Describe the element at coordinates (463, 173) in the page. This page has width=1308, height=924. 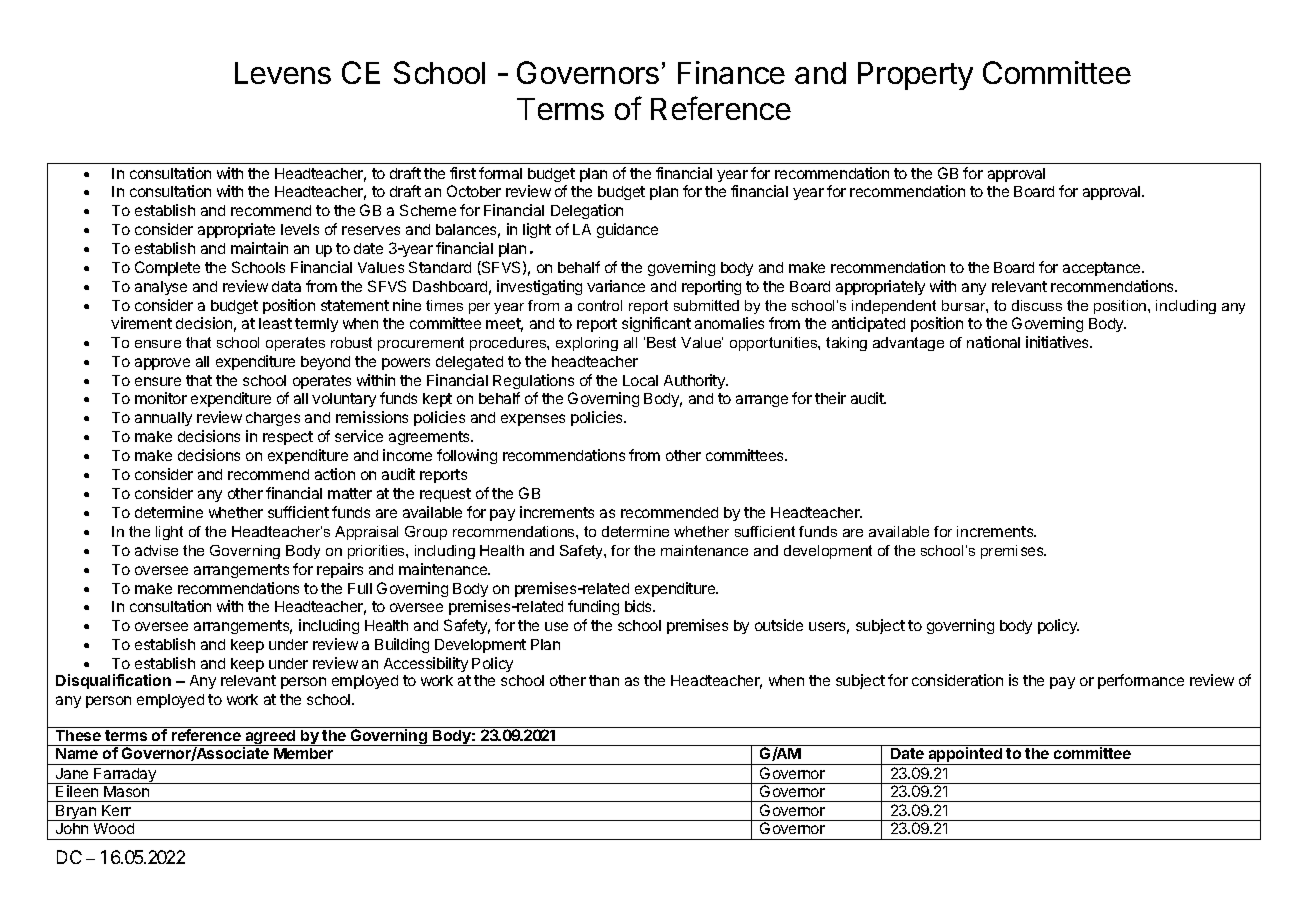
I see `first` at that location.
